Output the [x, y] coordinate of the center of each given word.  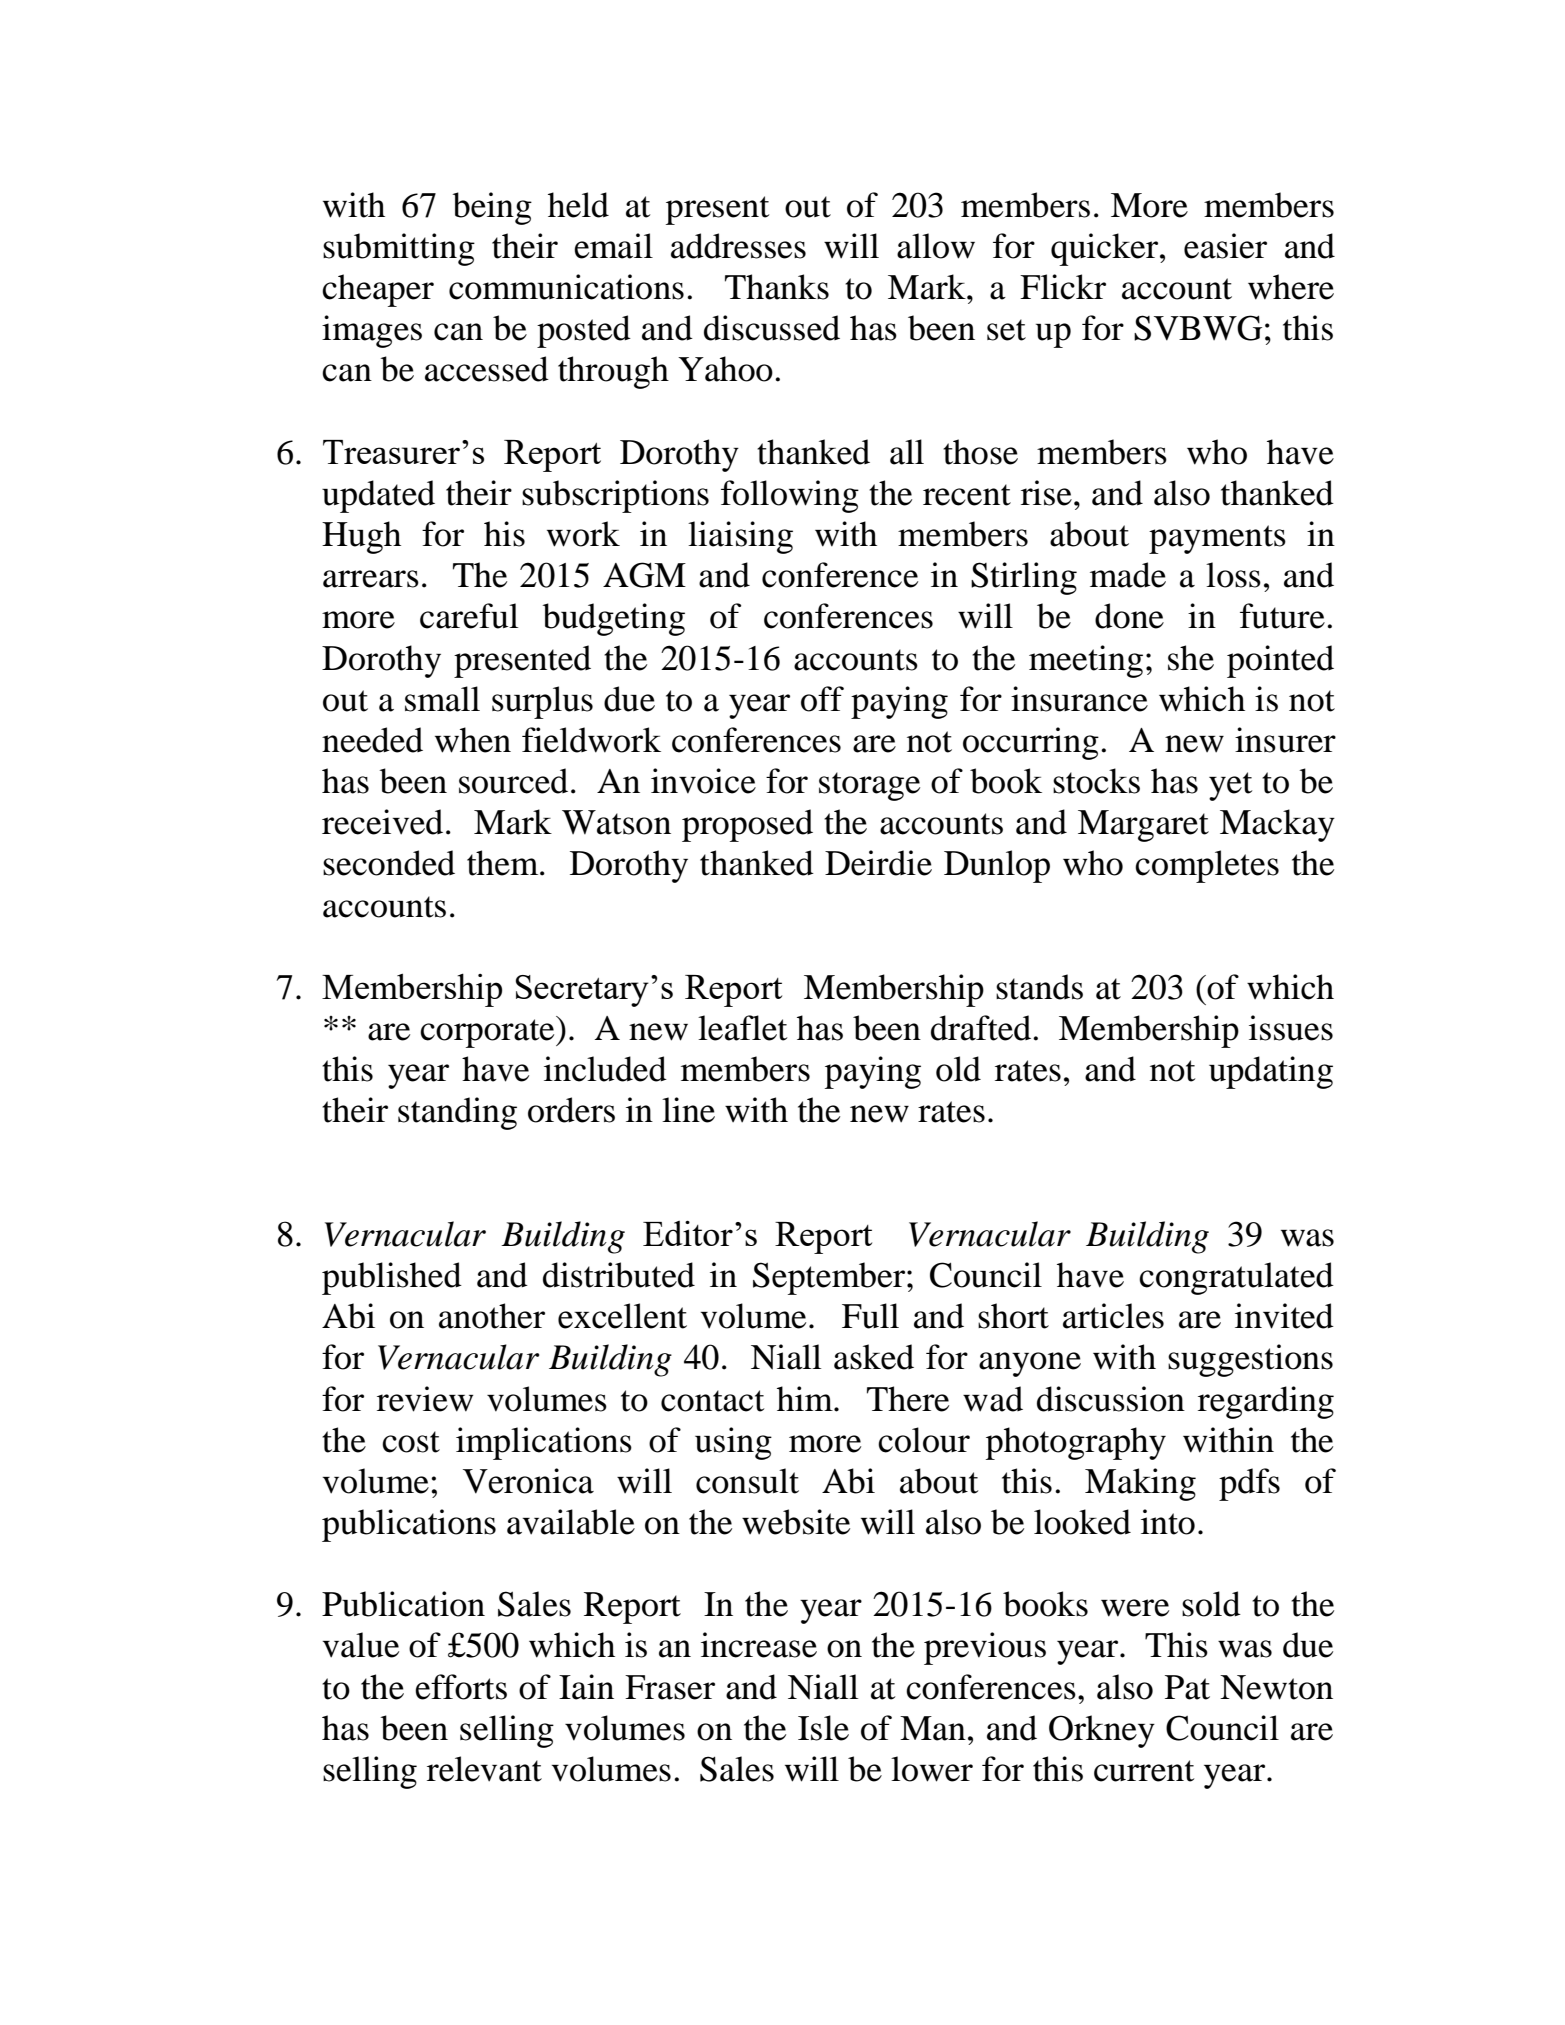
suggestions [1250, 1360]
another [492, 1316]
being [492, 208]
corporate [488, 1033]
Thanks [777, 287]
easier [1225, 246]
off [822, 699]
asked [874, 1357]
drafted [982, 1028]
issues [1291, 1028]
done [1129, 616]
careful [469, 616]
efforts [461, 1687]
